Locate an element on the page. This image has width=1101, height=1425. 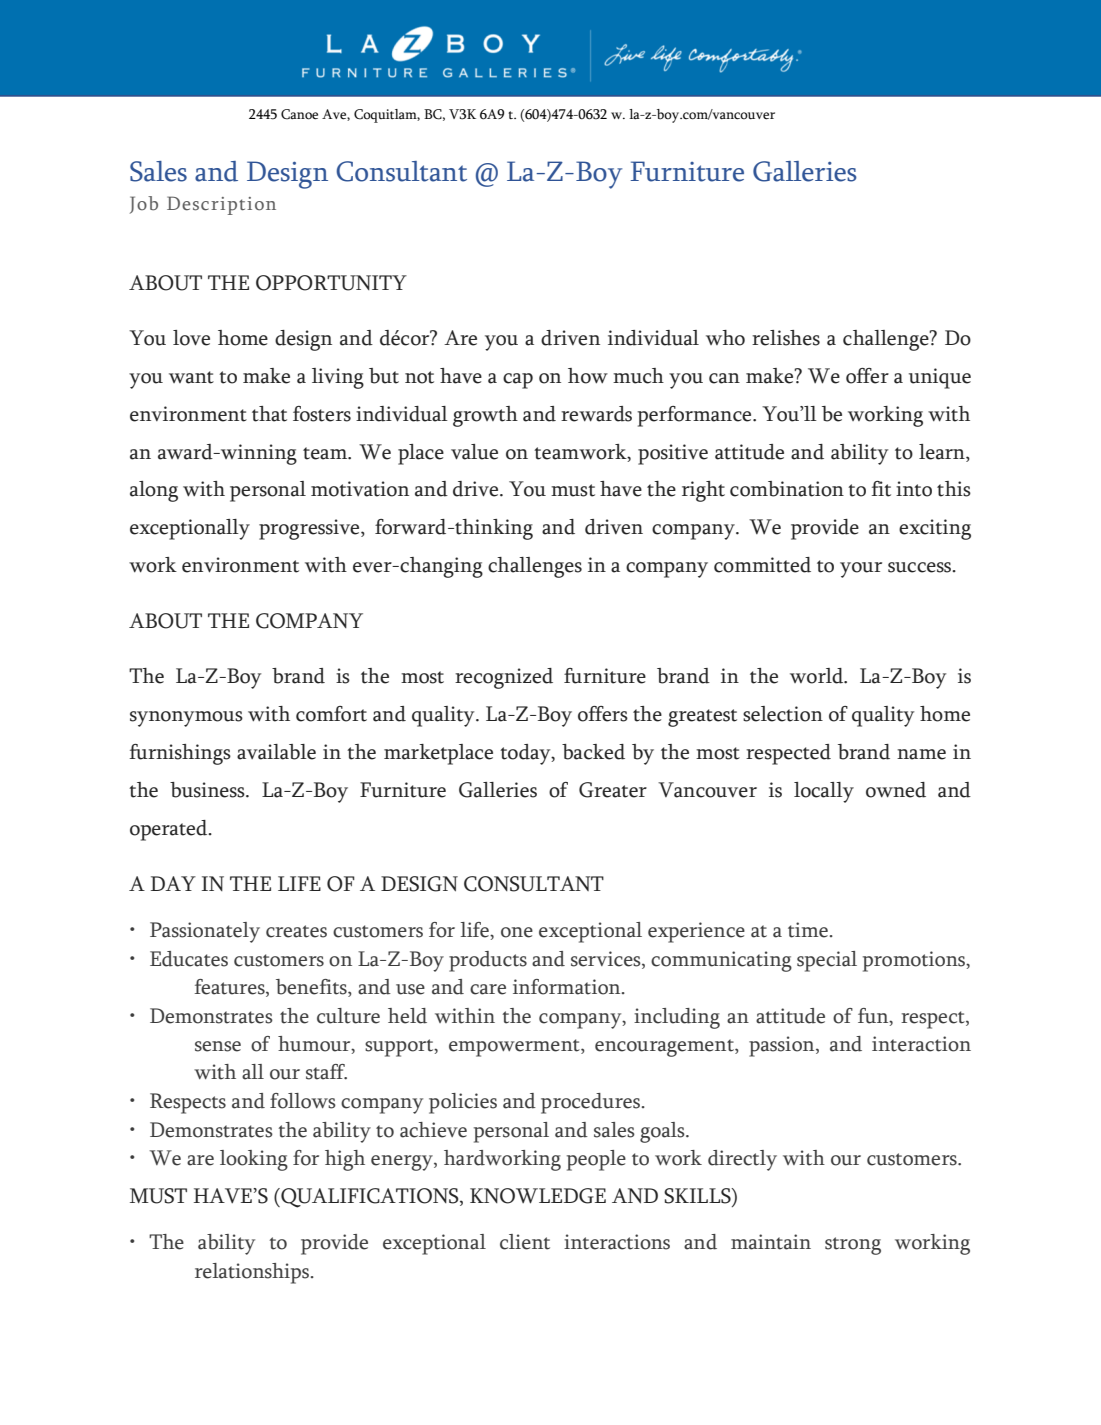
creates is located at coordinates (296, 931).
